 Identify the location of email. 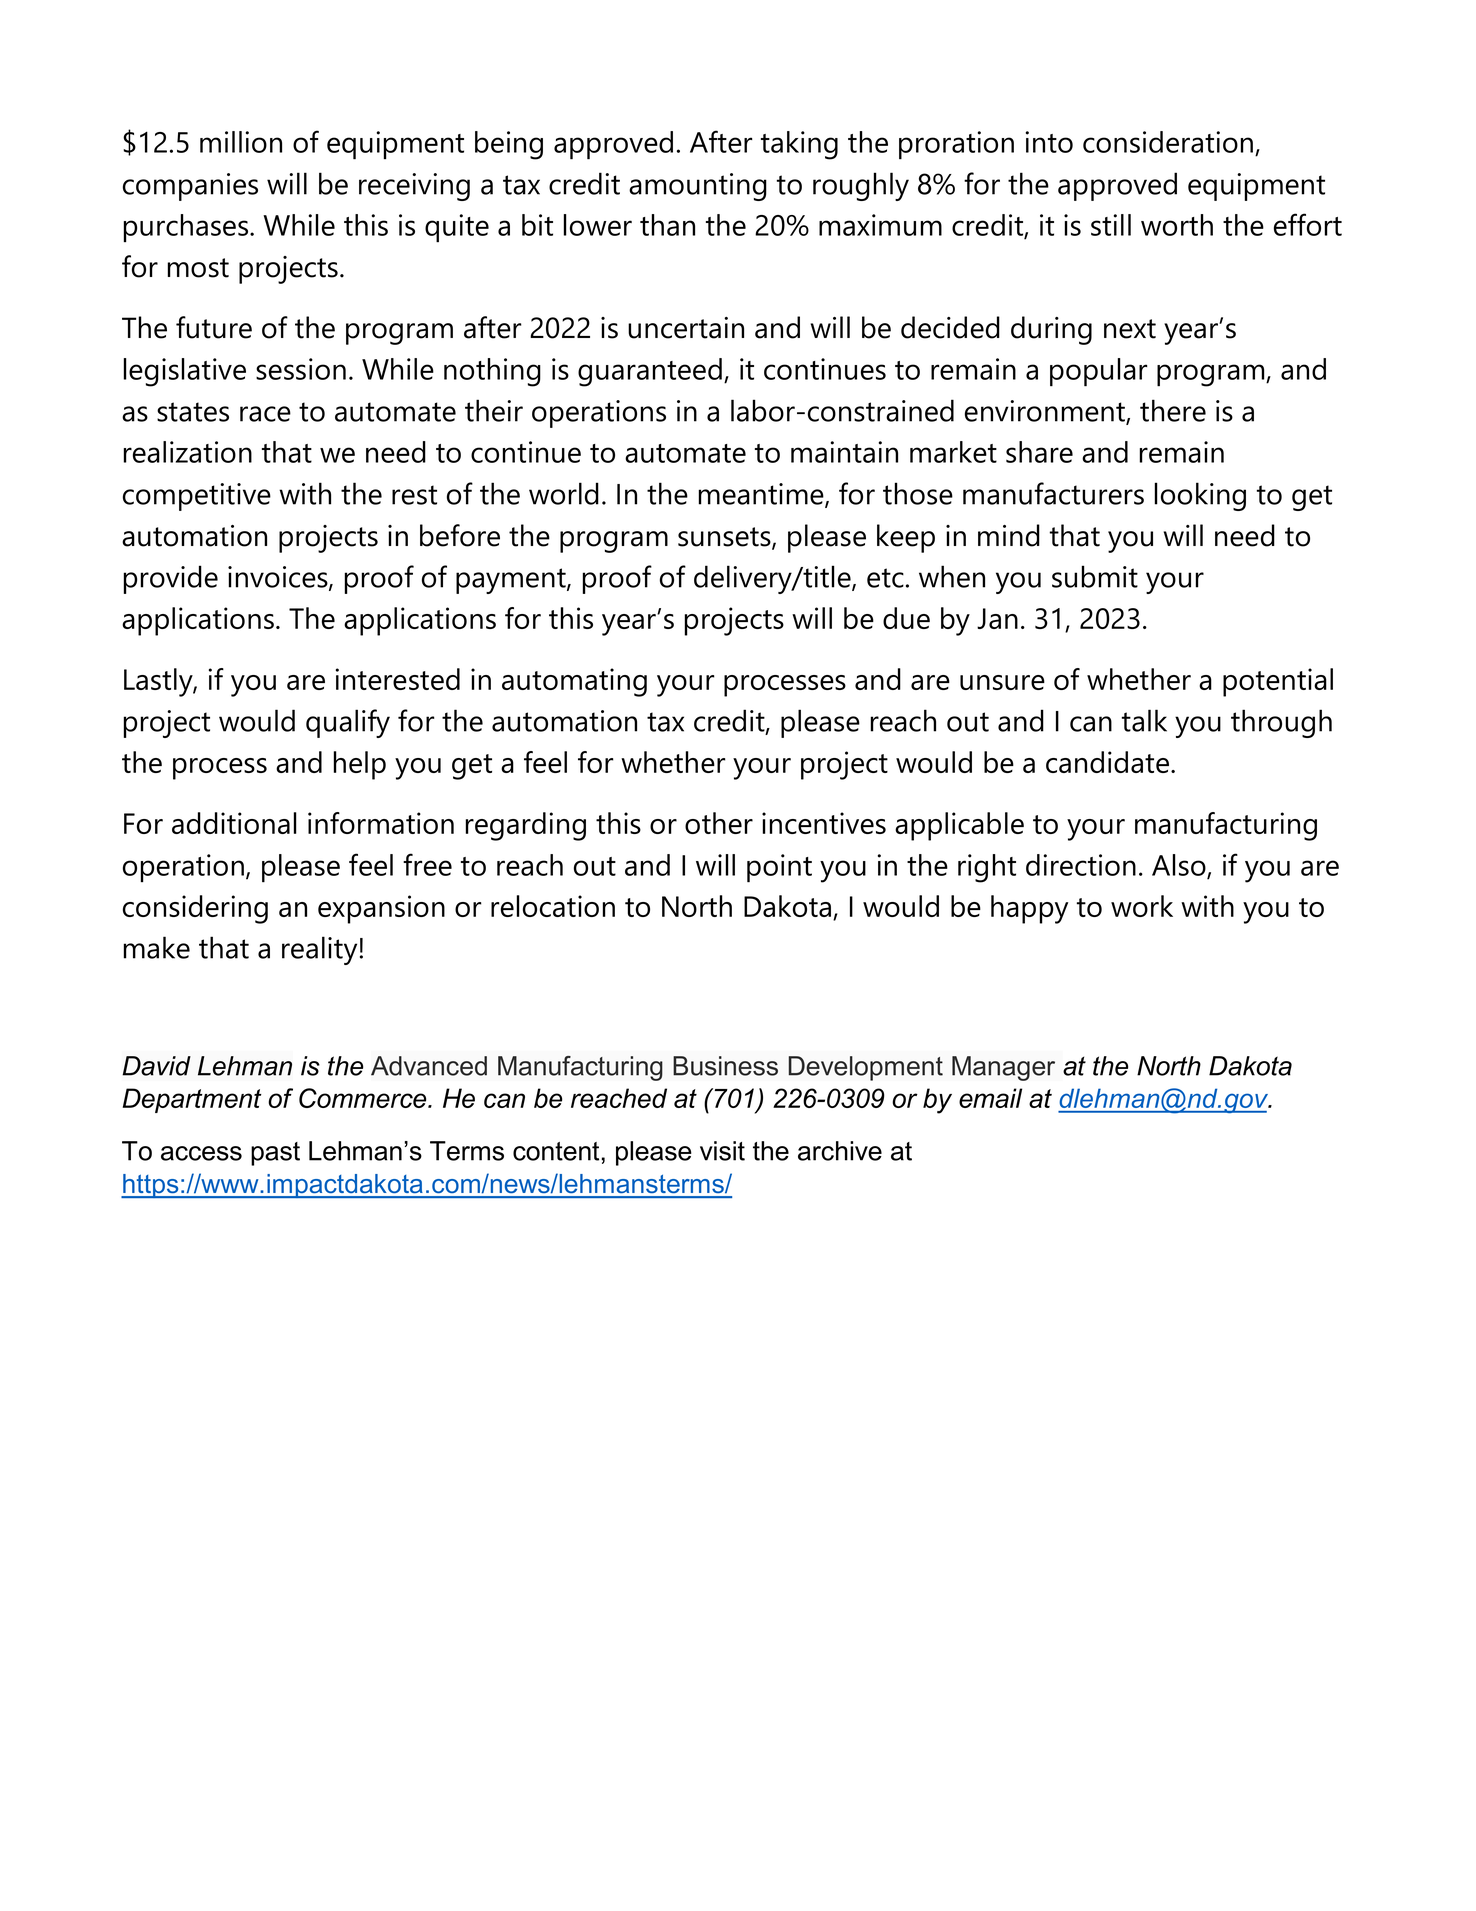
(990, 1098).
